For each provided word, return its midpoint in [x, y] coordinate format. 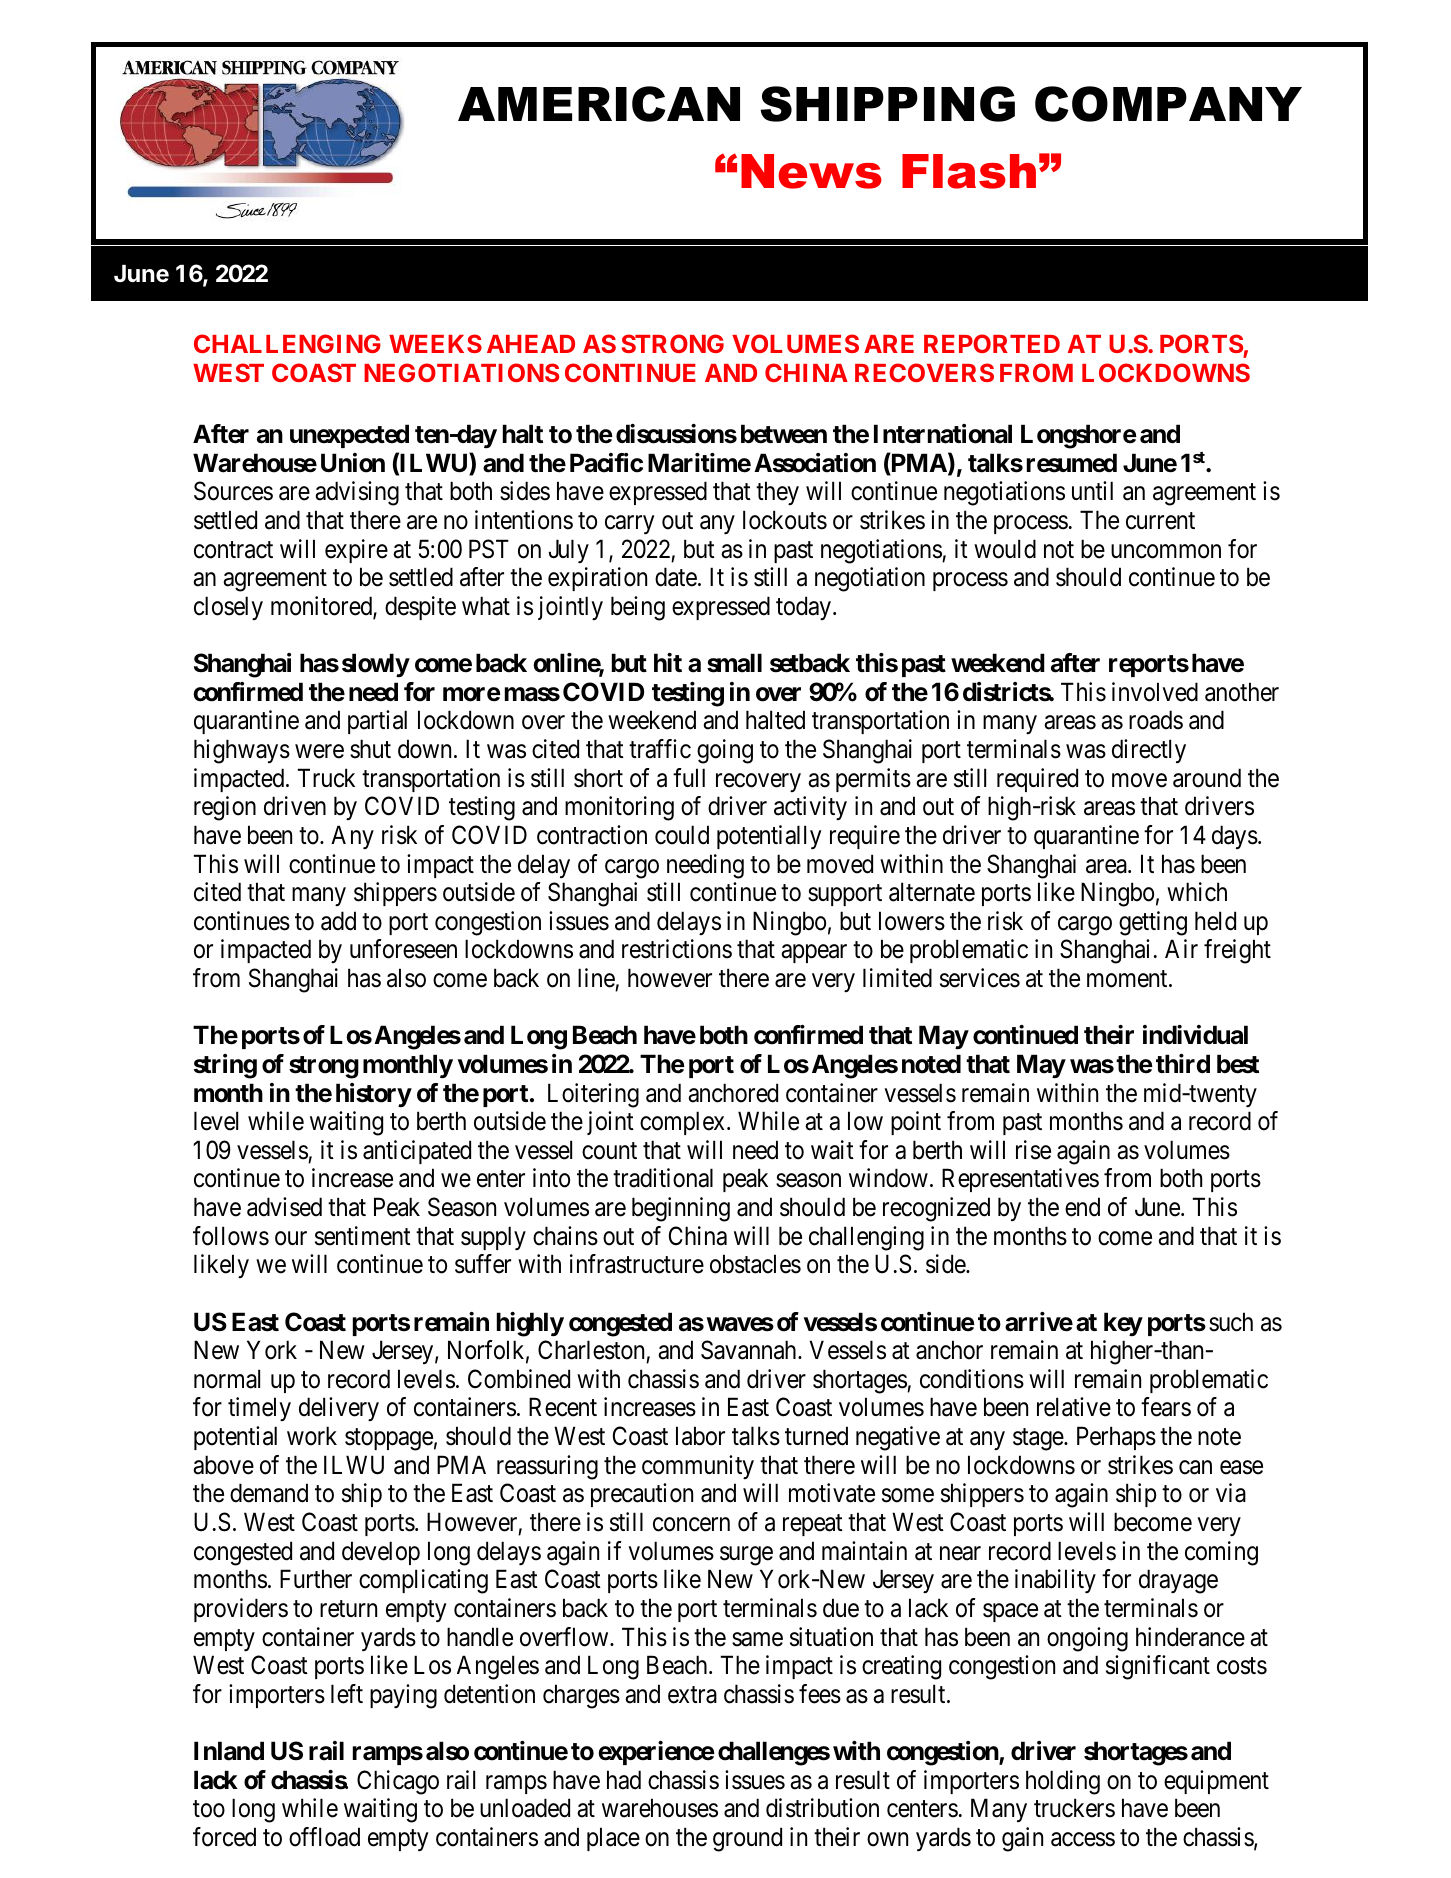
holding [1063, 1782]
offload [324, 1837]
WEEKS [435, 343]
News [811, 171]
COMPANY [1168, 104]
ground [747, 1839]
